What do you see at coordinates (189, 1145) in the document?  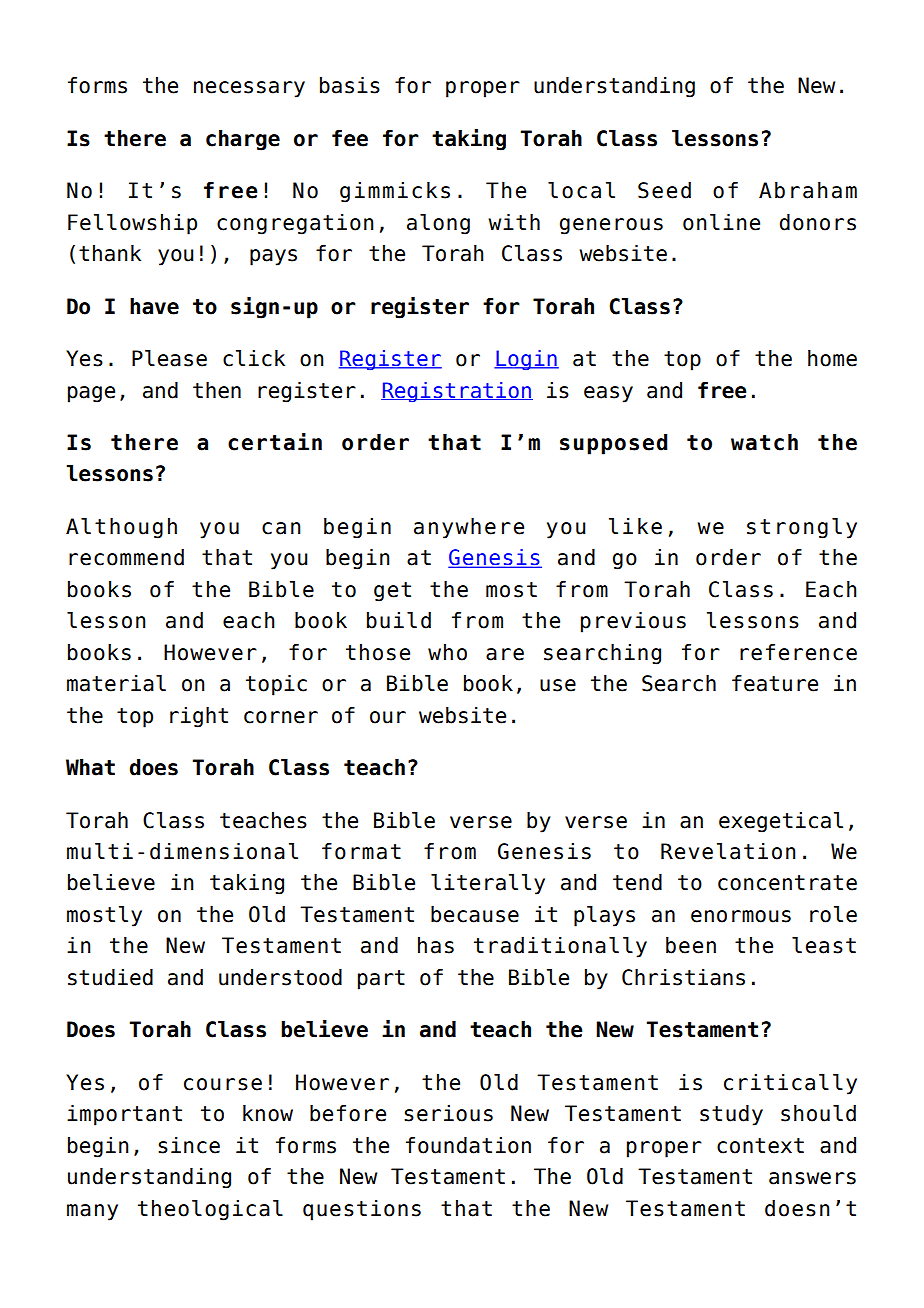 I see `since` at bounding box center [189, 1145].
